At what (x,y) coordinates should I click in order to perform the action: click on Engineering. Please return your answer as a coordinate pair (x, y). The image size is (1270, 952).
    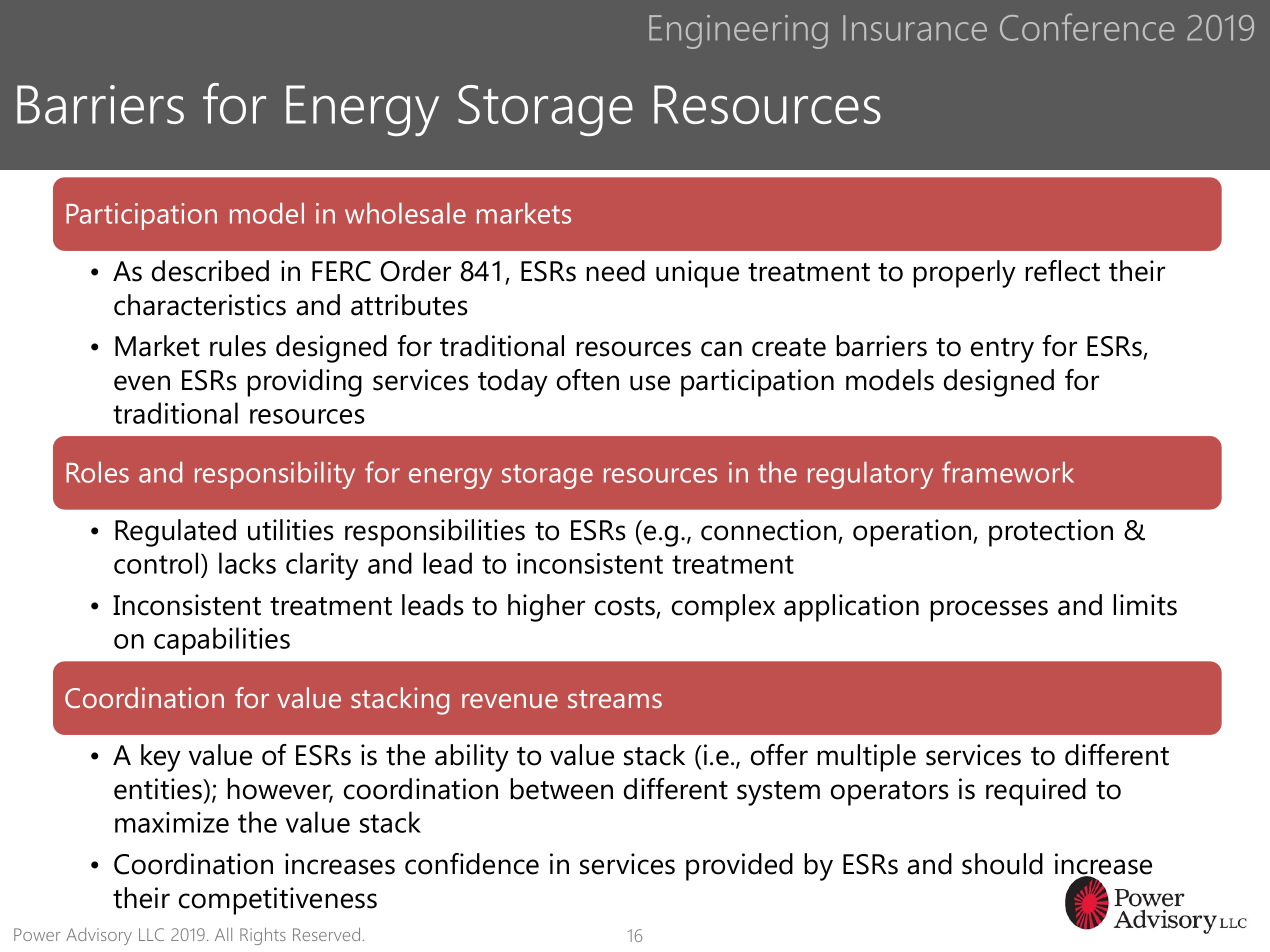
    Looking at the image, I should click on (738, 32).
